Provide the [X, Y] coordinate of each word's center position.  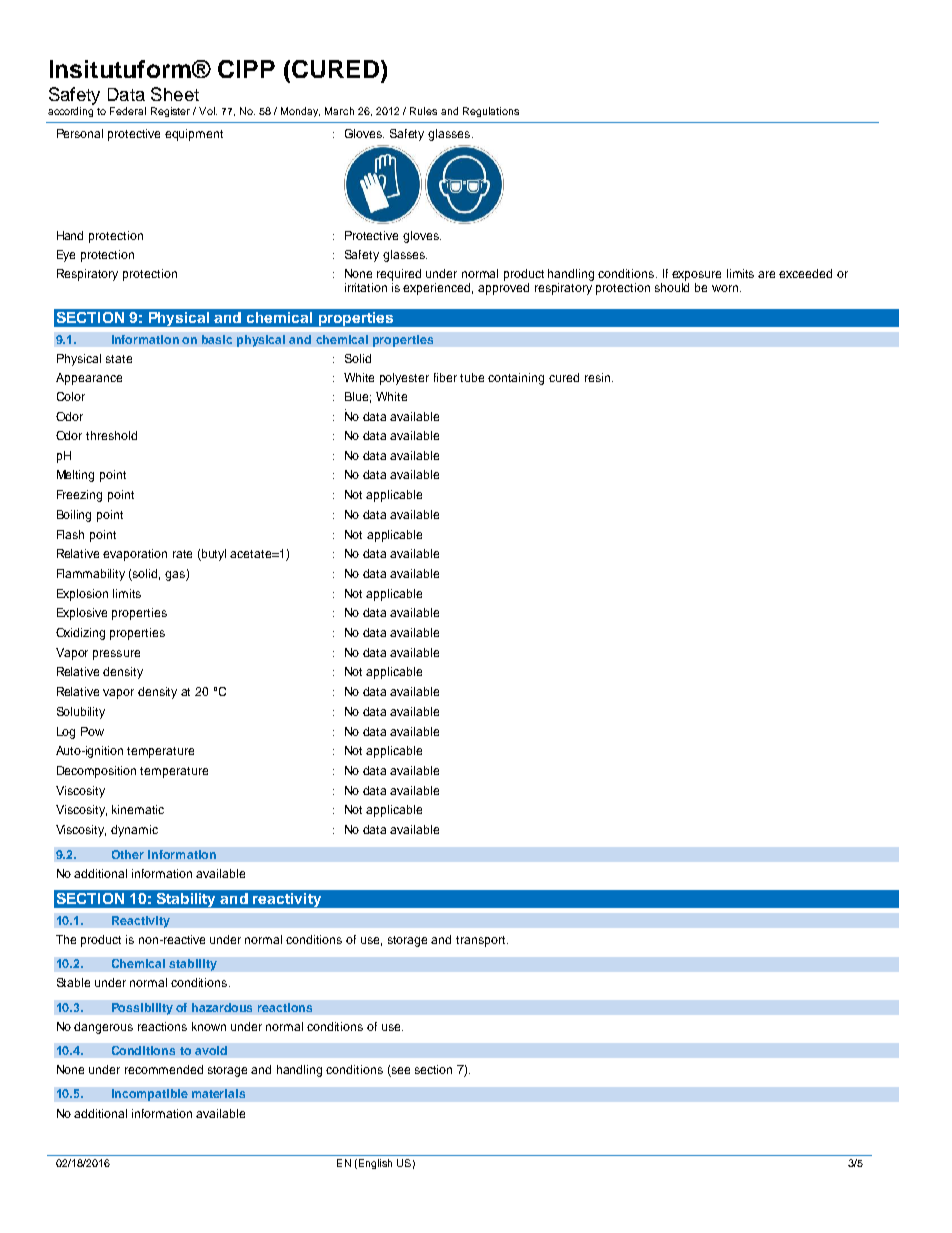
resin [597, 377]
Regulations [491, 112]
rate [182, 554]
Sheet [175, 94]
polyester [404, 379]
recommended [164, 1069]
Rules [423, 111]
